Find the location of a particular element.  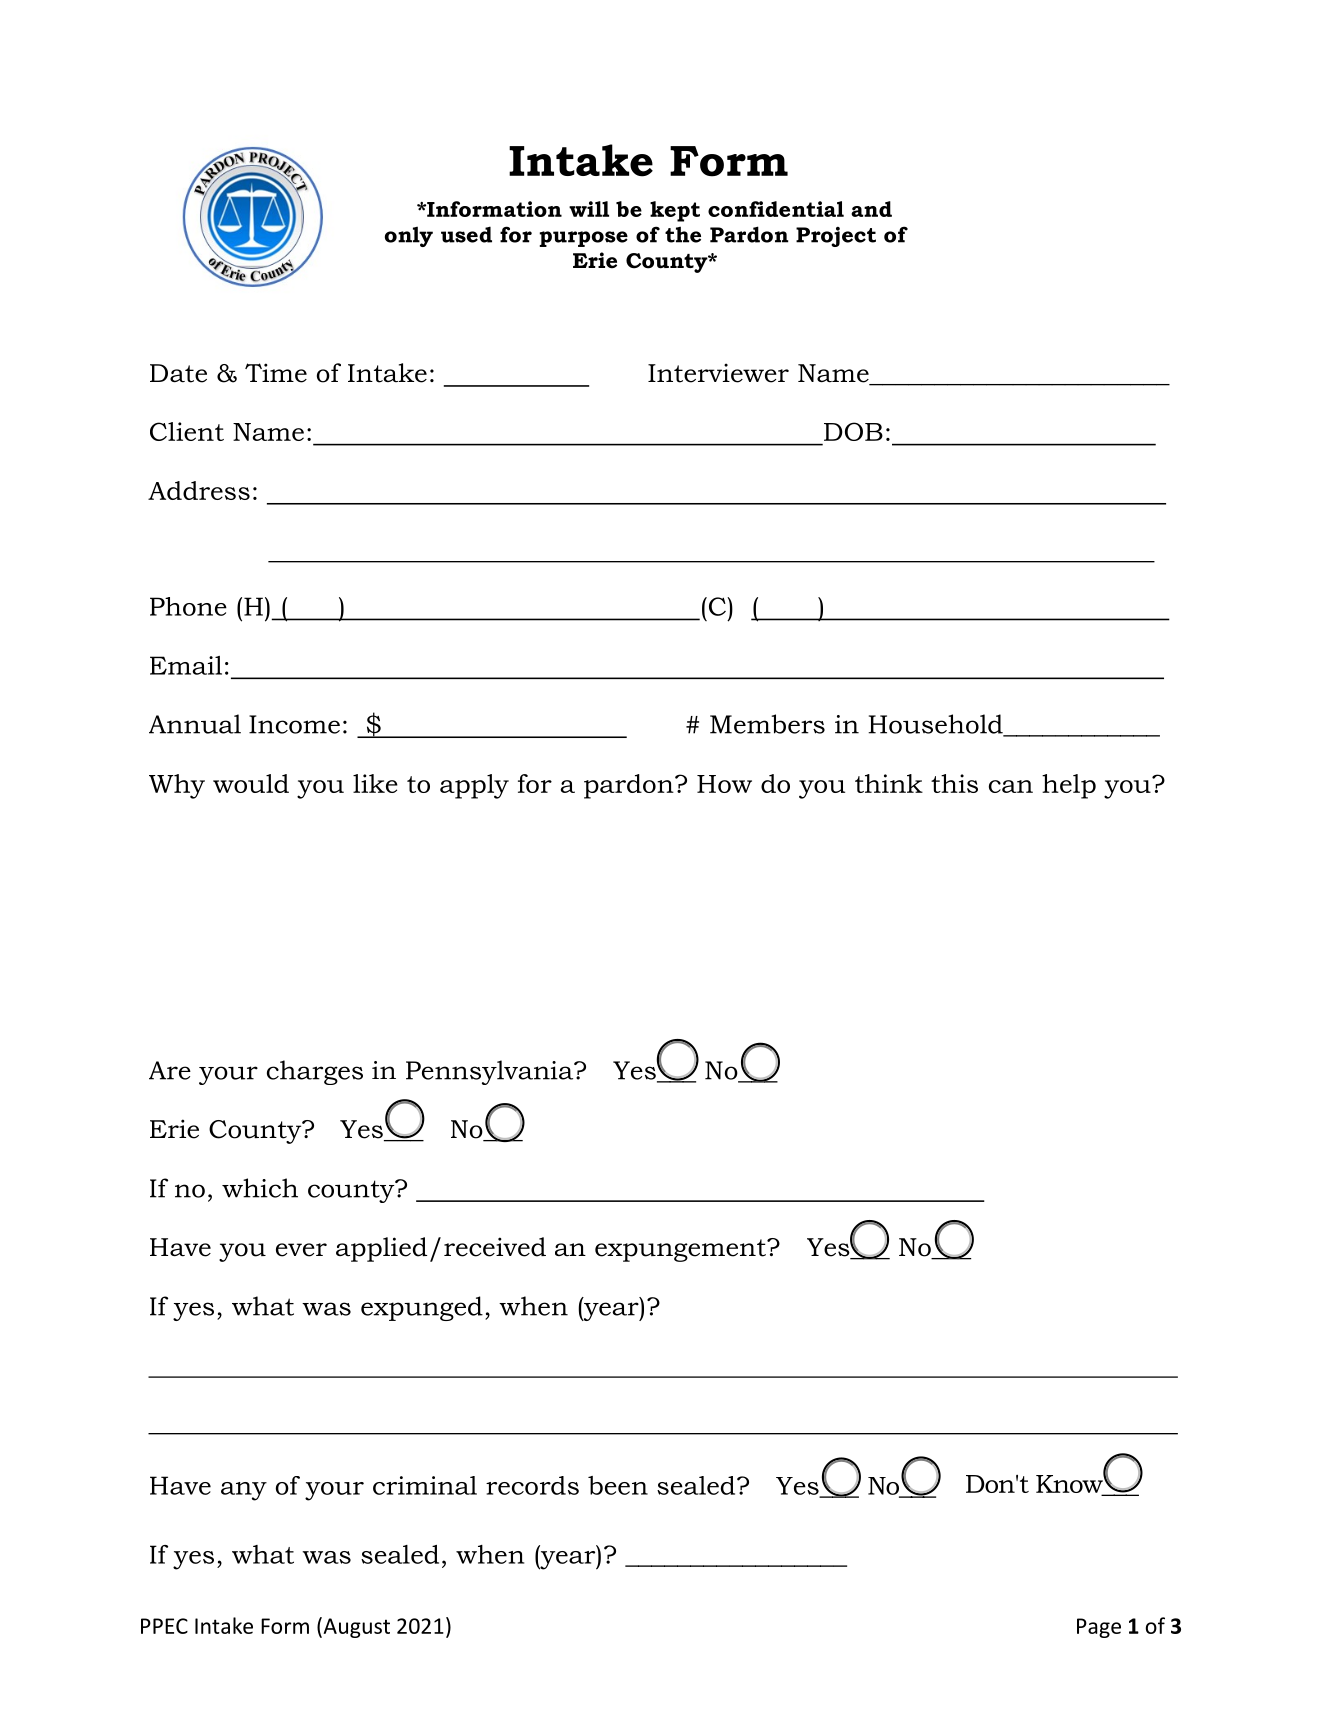

been is located at coordinates (618, 1485).
